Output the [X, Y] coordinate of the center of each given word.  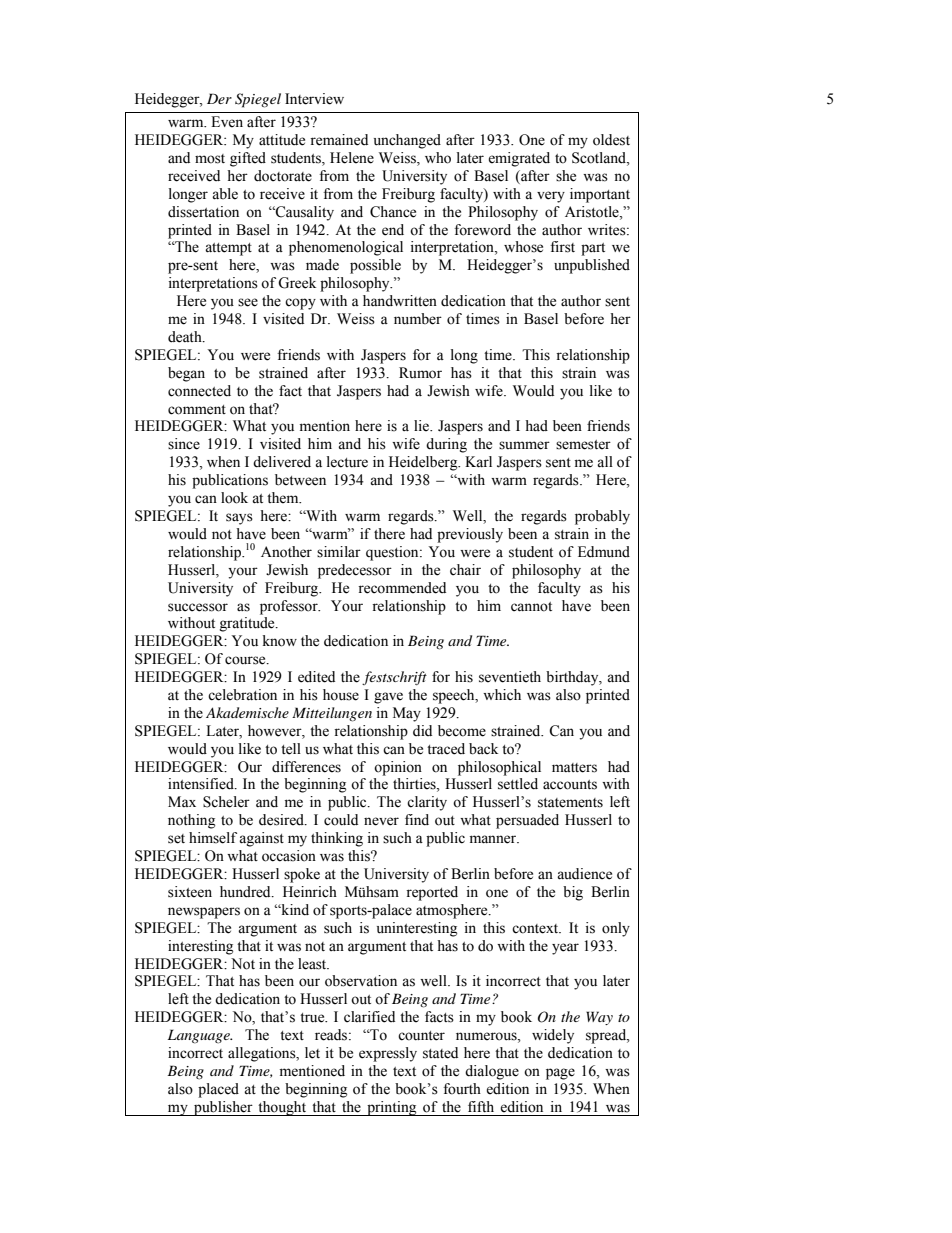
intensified [202, 784]
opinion [398, 768]
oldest [611, 140]
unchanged [407, 141]
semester [583, 445]
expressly [388, 1054]
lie [422, 426]
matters [574, 768]
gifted [248, 159]
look [234, 498]
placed [218, 1090]
